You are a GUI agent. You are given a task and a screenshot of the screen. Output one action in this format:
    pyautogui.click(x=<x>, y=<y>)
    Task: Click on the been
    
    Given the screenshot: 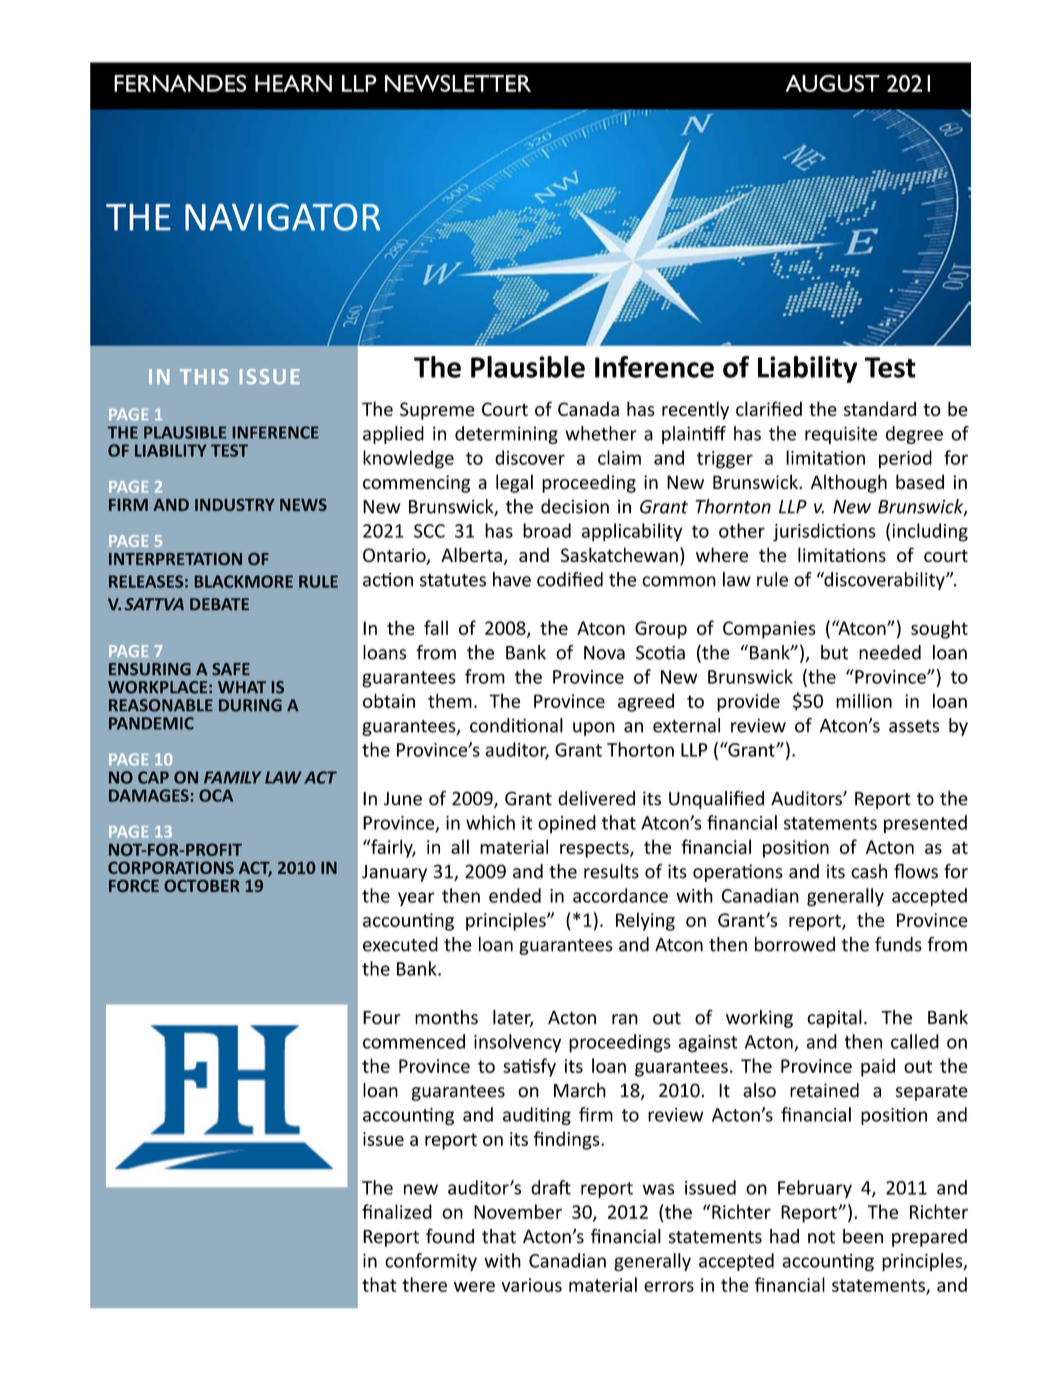 What is the action you would take?
    pyautogui.click(x=863, y=1236)
